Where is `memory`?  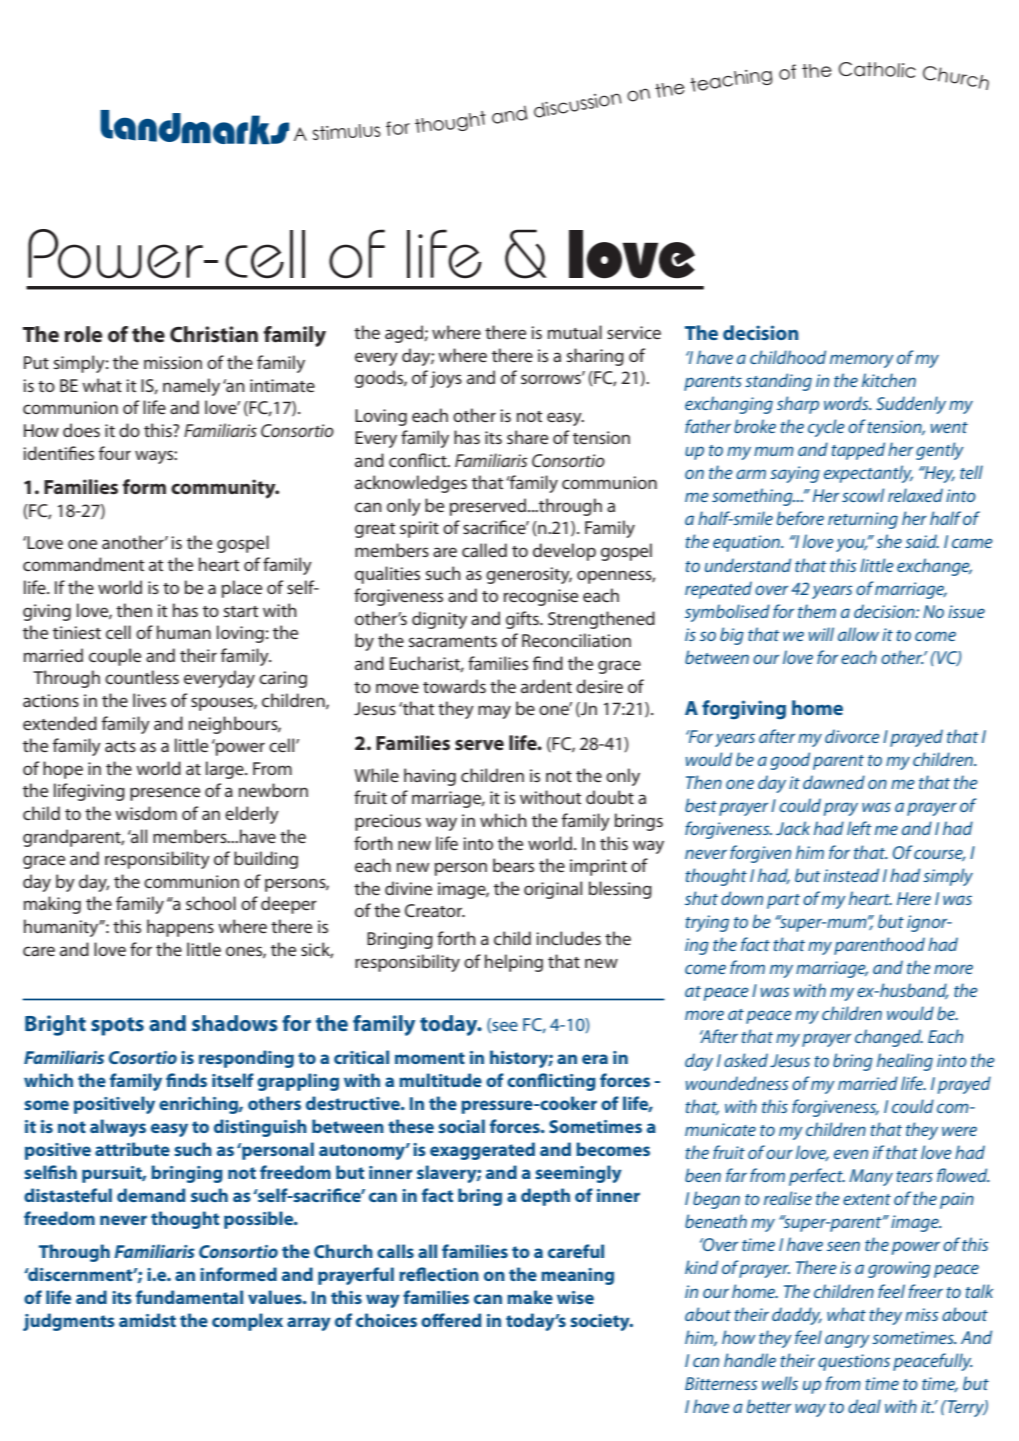
memory is located at coordinates (862, 361).
